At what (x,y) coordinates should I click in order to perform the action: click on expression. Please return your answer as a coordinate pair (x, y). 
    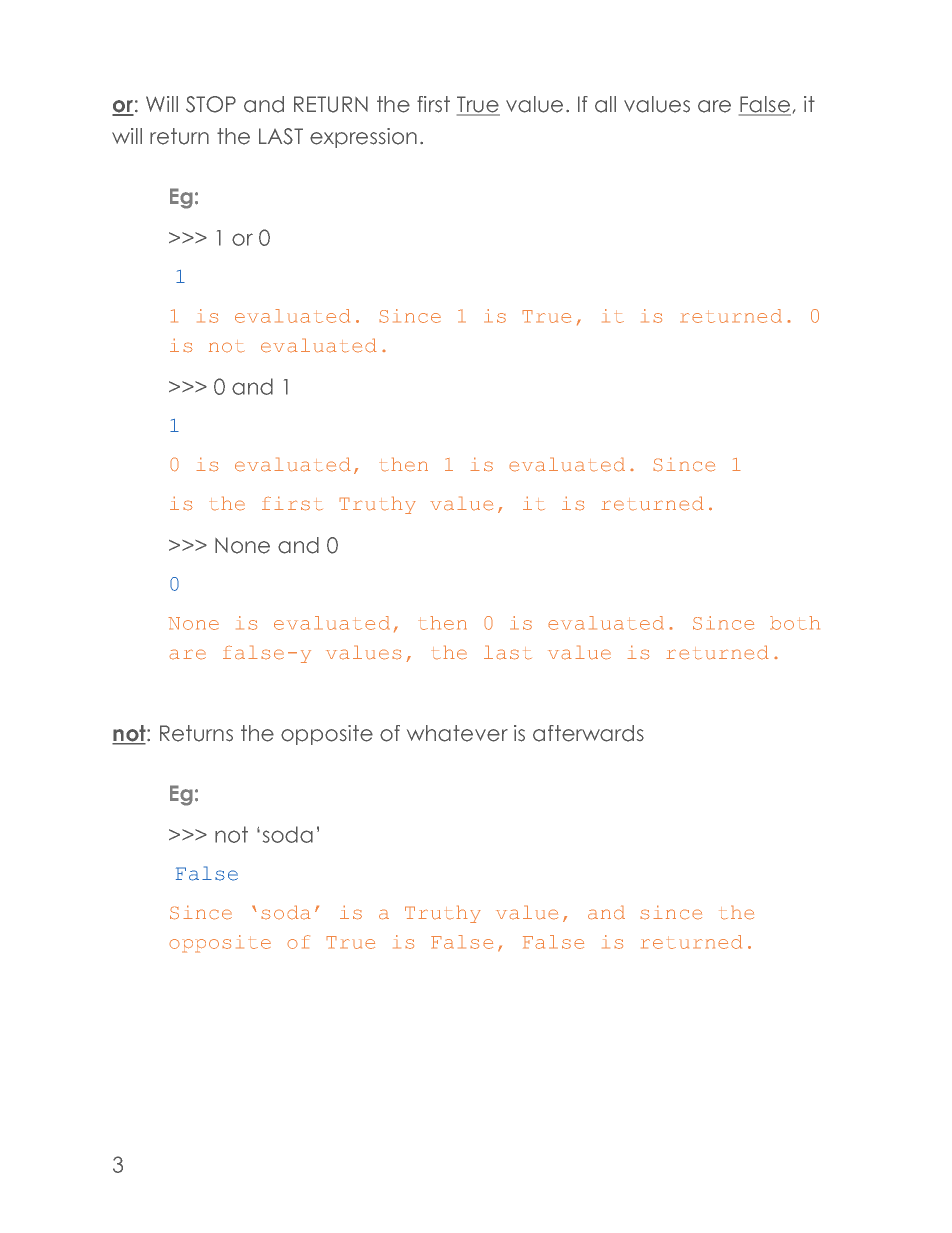
    Looking at the image, I should click on (363, 138).
